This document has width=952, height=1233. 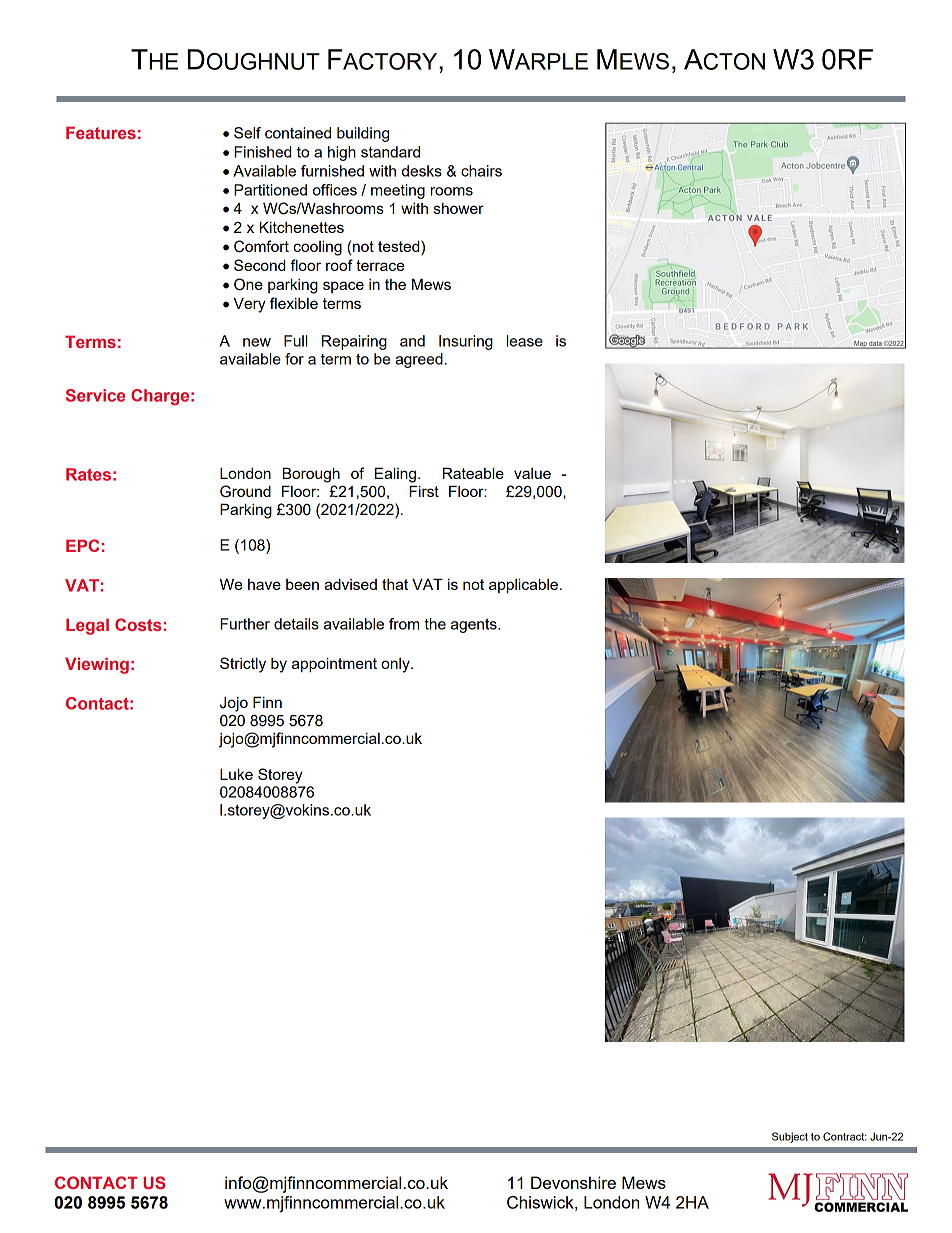 I want to click on Subject, so click(x=790, y=1137).
